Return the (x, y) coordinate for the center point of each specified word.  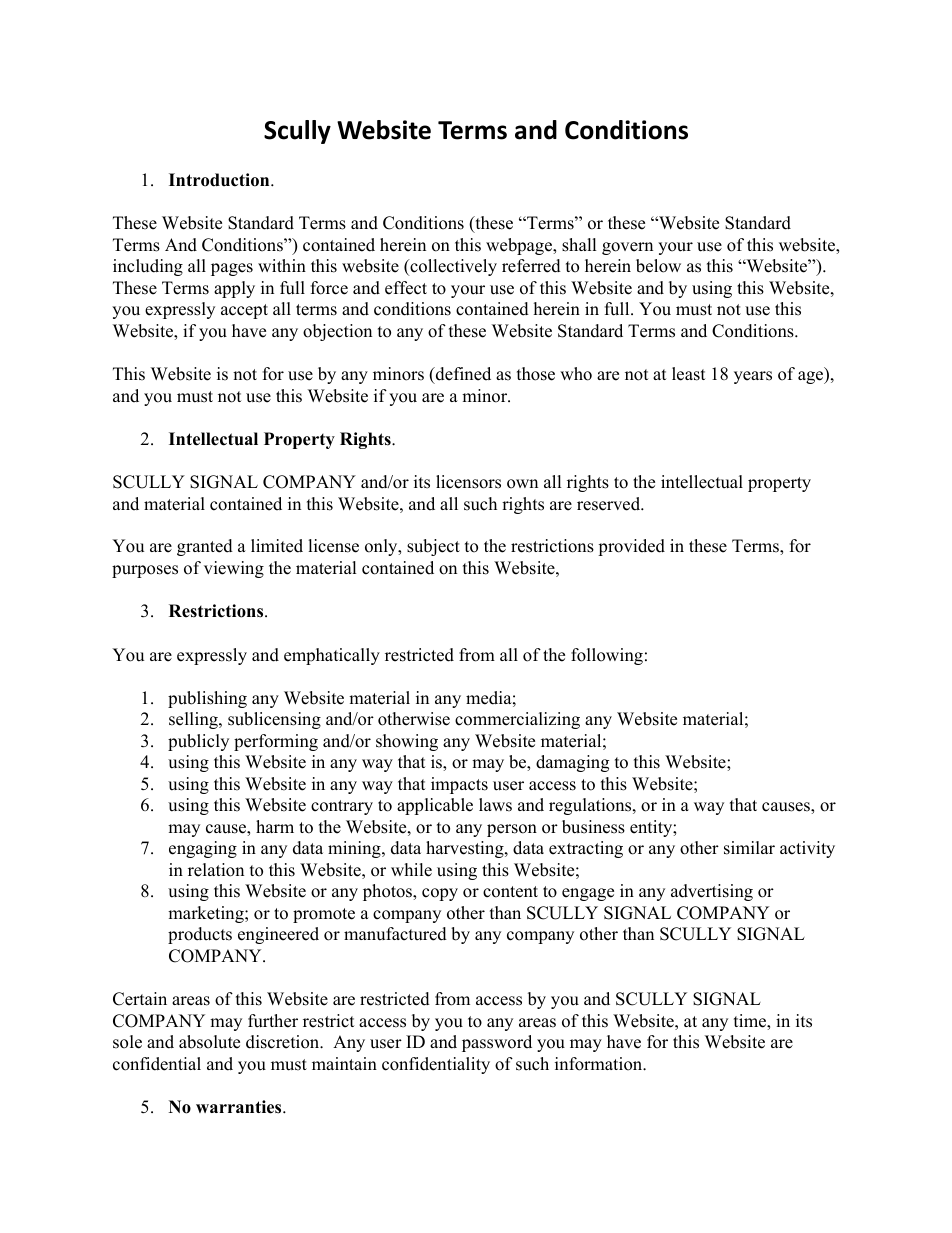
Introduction (220, 180)
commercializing (517, 720)
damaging (572, 763)
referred (531, 266)
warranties (240, 1107)
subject (433, 547)
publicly (198, 742)
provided (631, 547)
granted (205, 547)
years (753, 377)
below (658, 266)
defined (462, 374)
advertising (712, 892)
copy (440, 894)
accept (244, 311)
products (200, 935)
